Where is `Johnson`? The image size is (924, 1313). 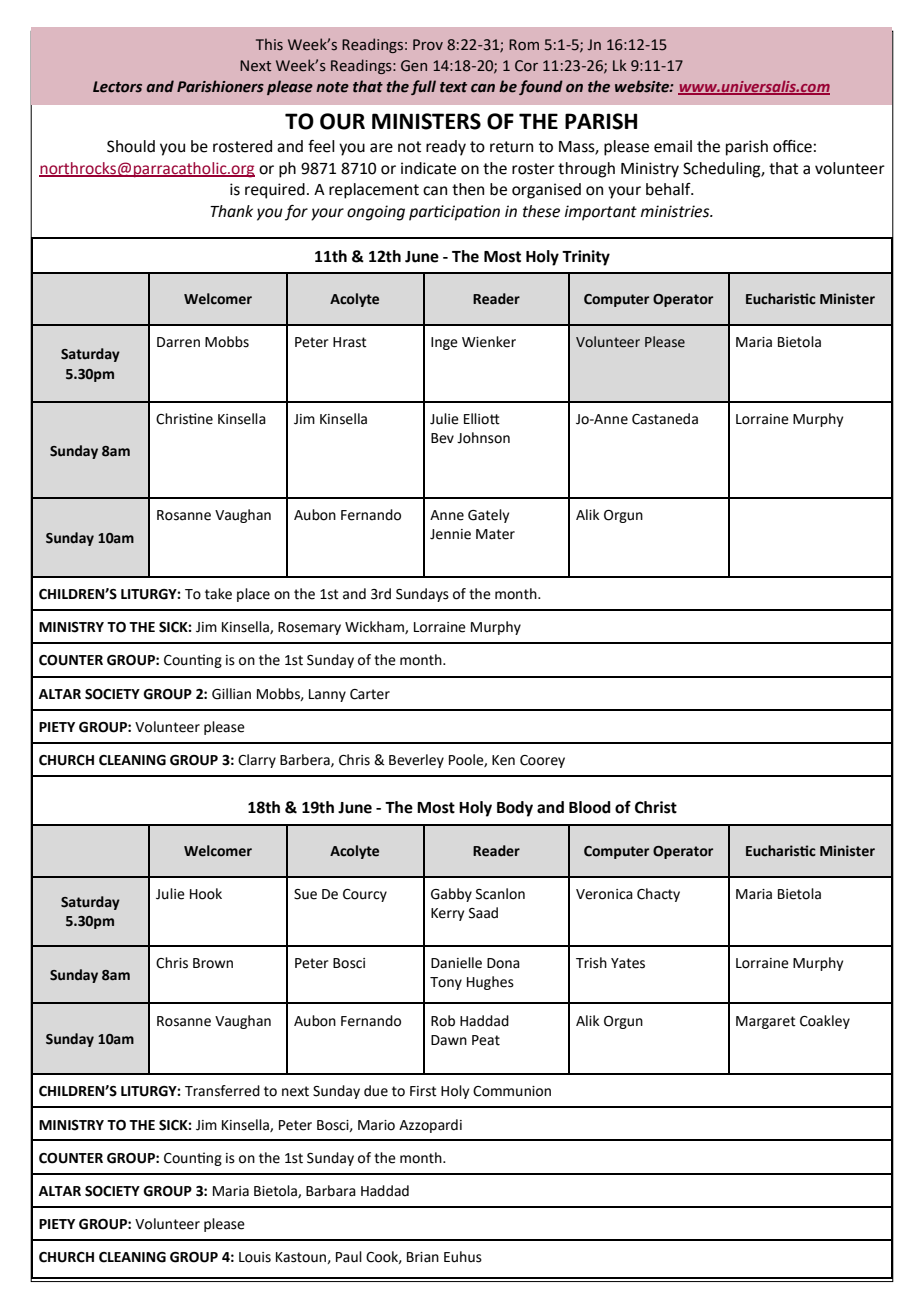 Johnson is located at coordinates (483, 438).
